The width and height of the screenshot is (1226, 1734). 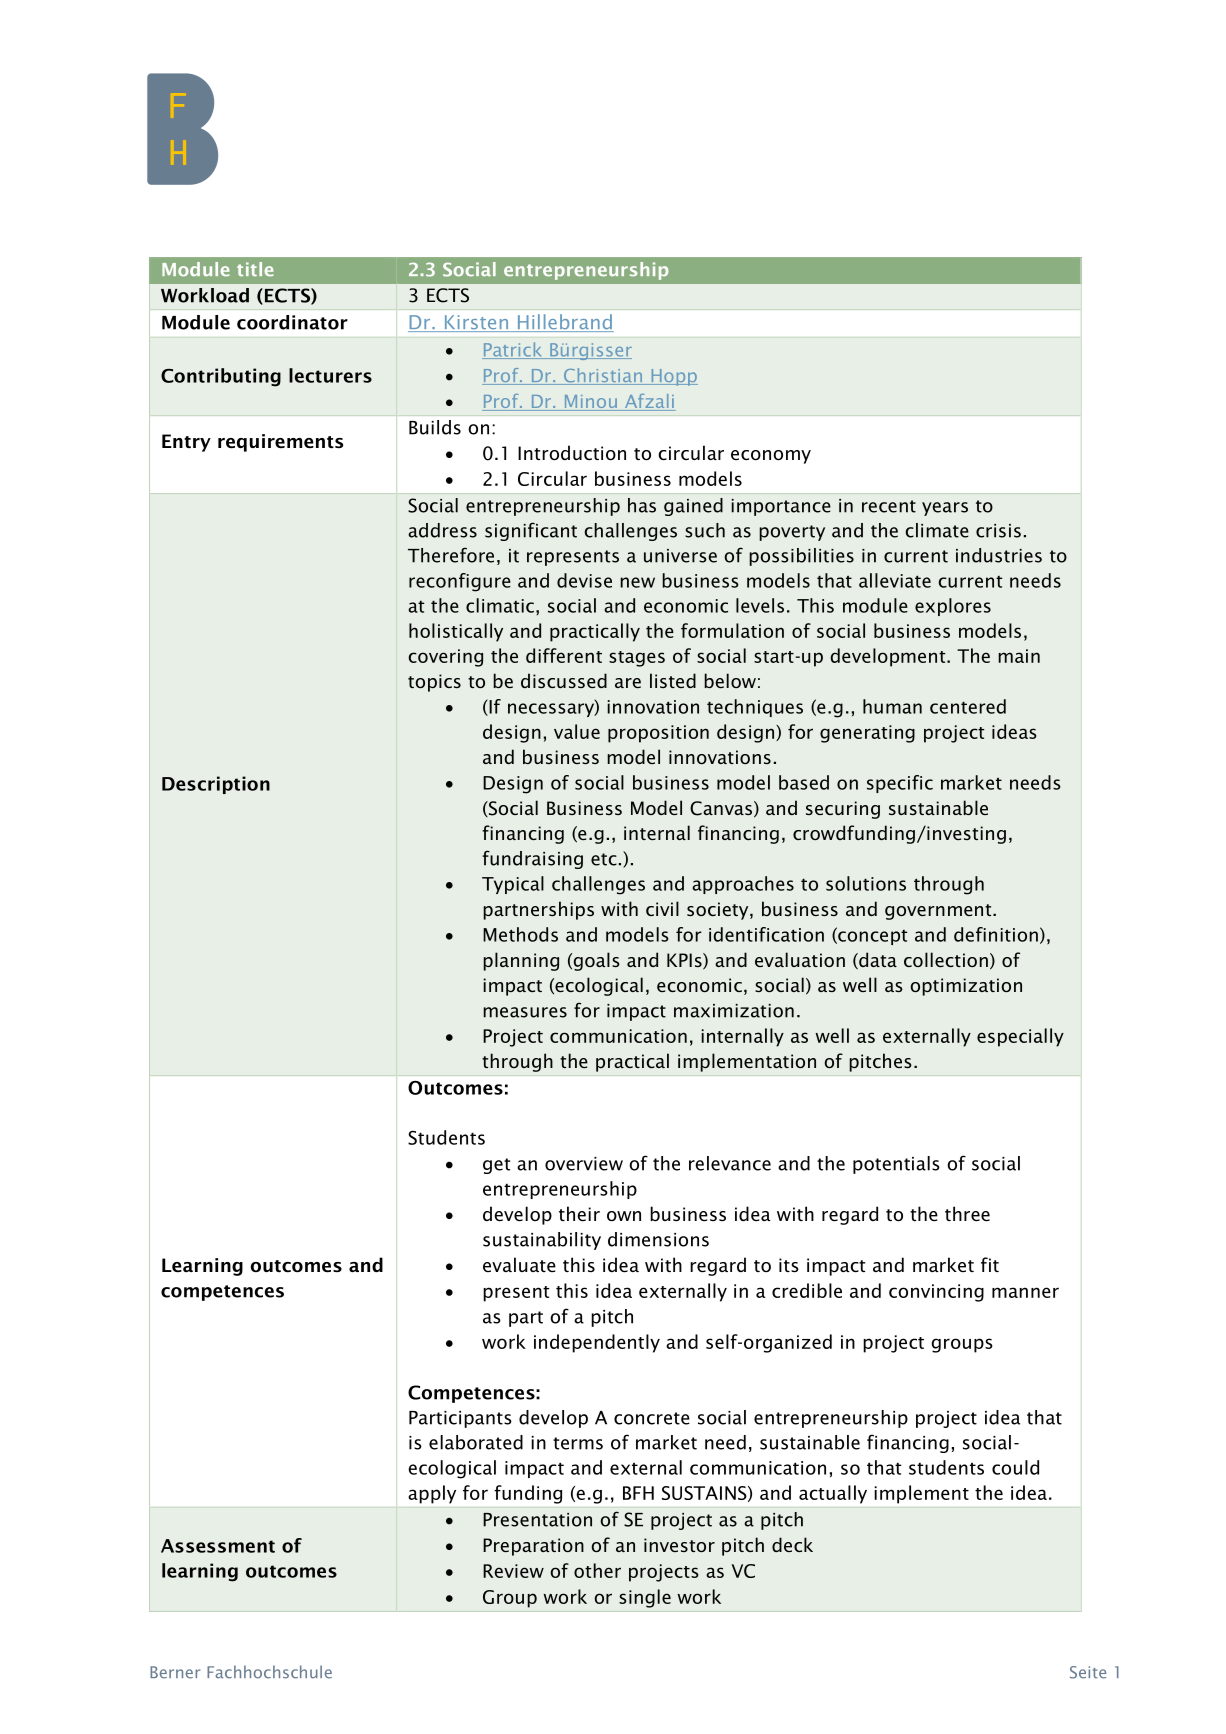 What do you see at coordinates (966, 987) in the screenshot?
I see `optimization` at bounding box center [966, 987].
